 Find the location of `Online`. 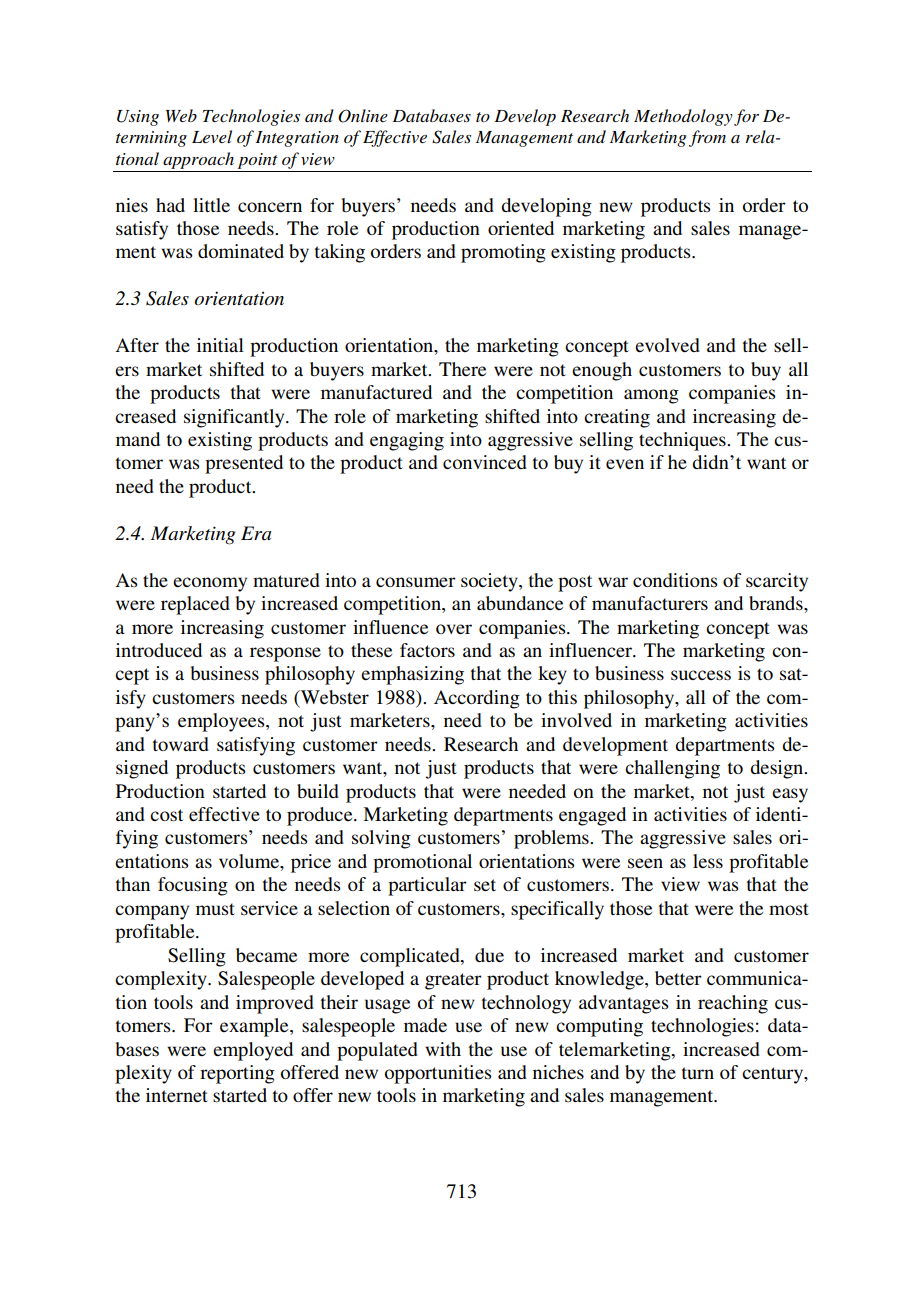

Online is located at coordinates (363, 116).
